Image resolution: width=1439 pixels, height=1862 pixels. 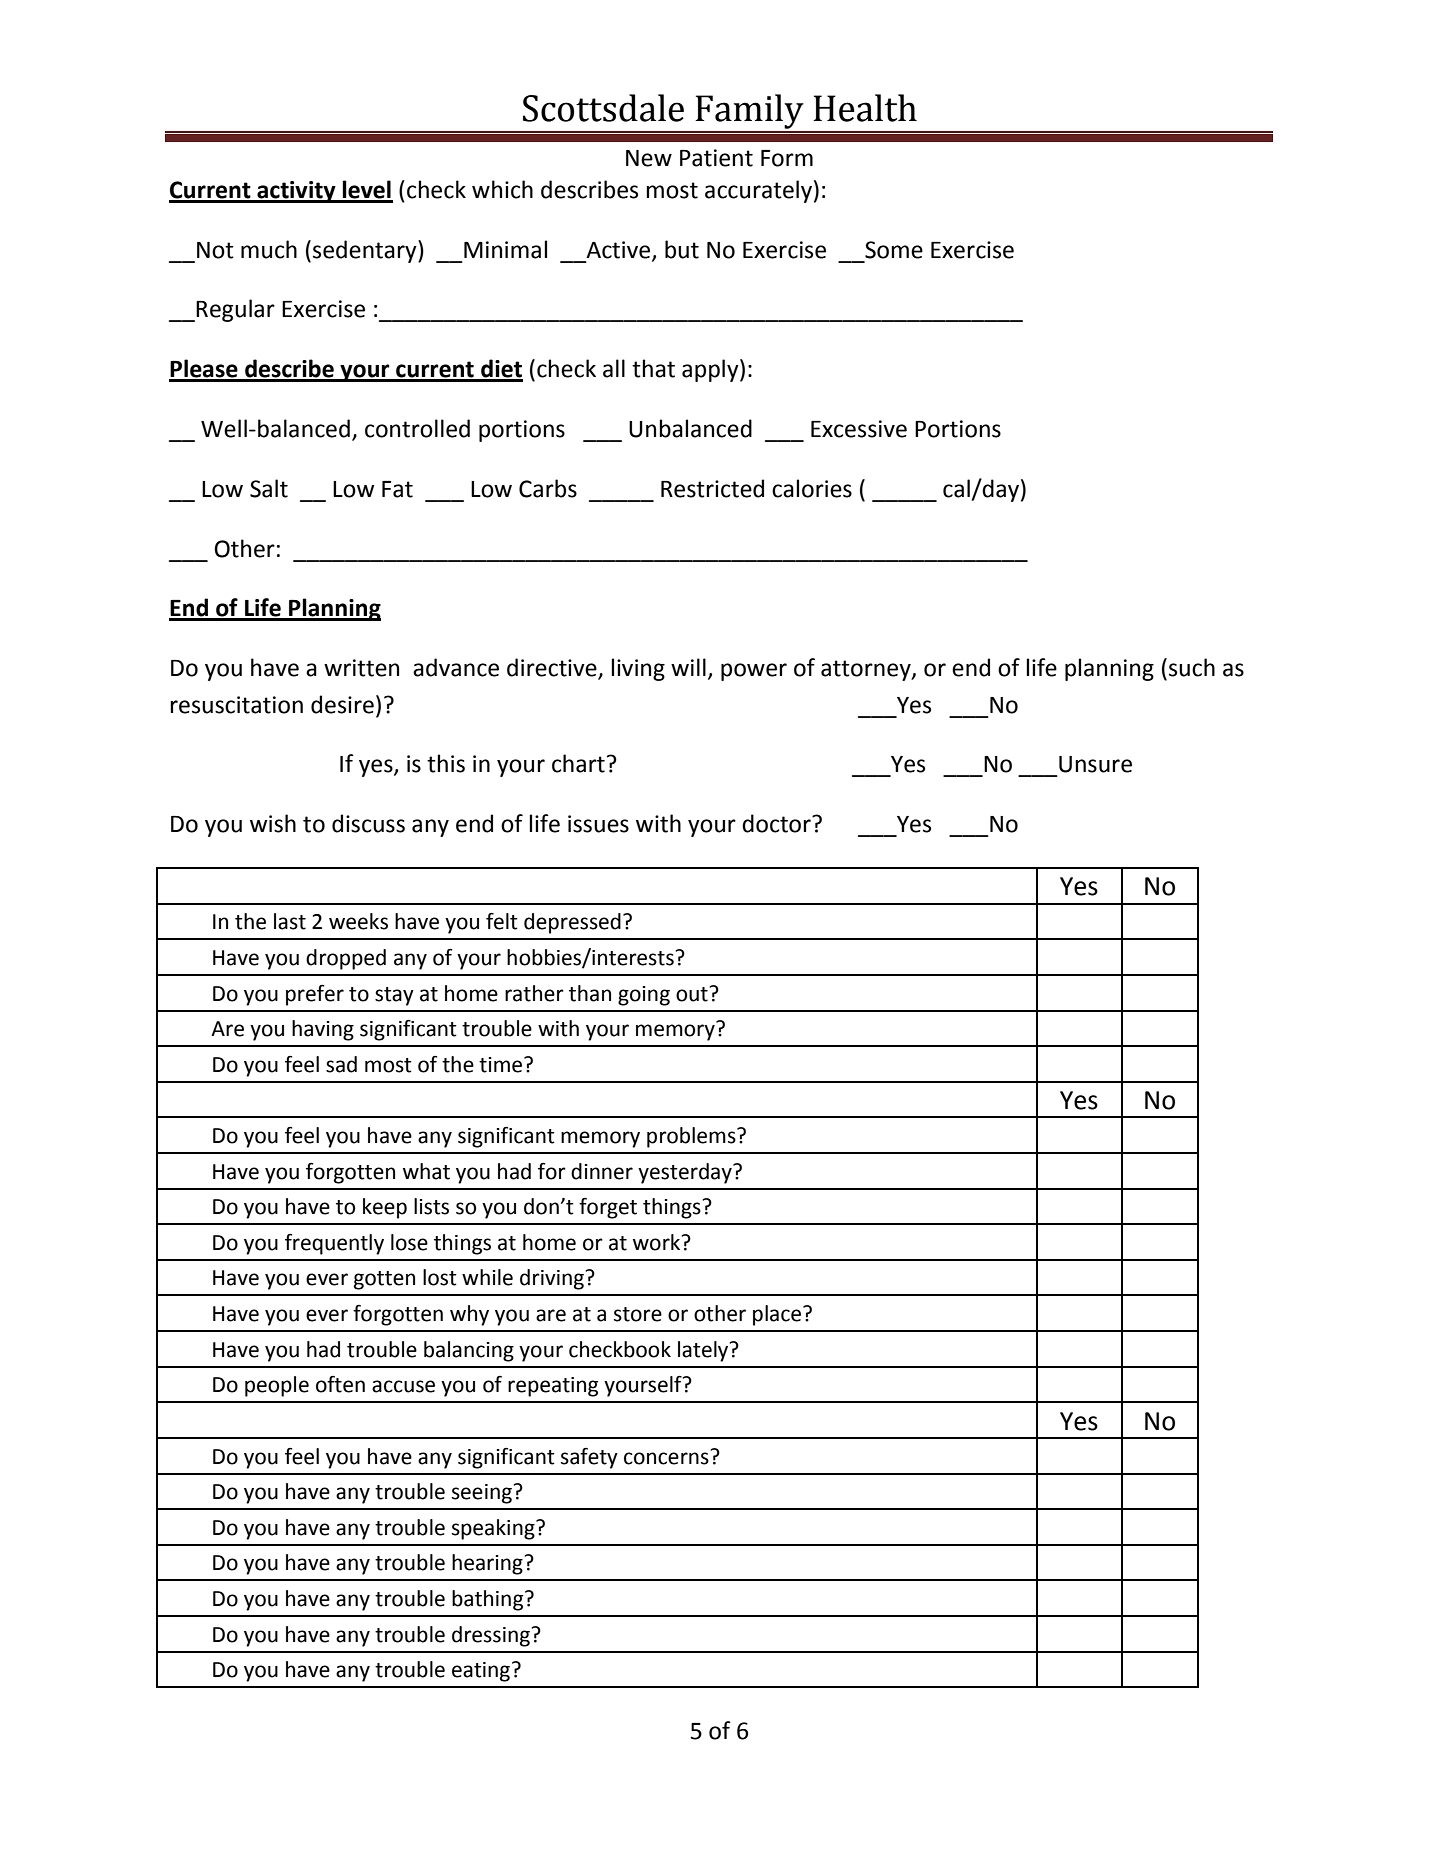 What do you see at coordinates (334, 1244) in the screenshot?
I see `frequently` at bounding box center [334, 1244].
